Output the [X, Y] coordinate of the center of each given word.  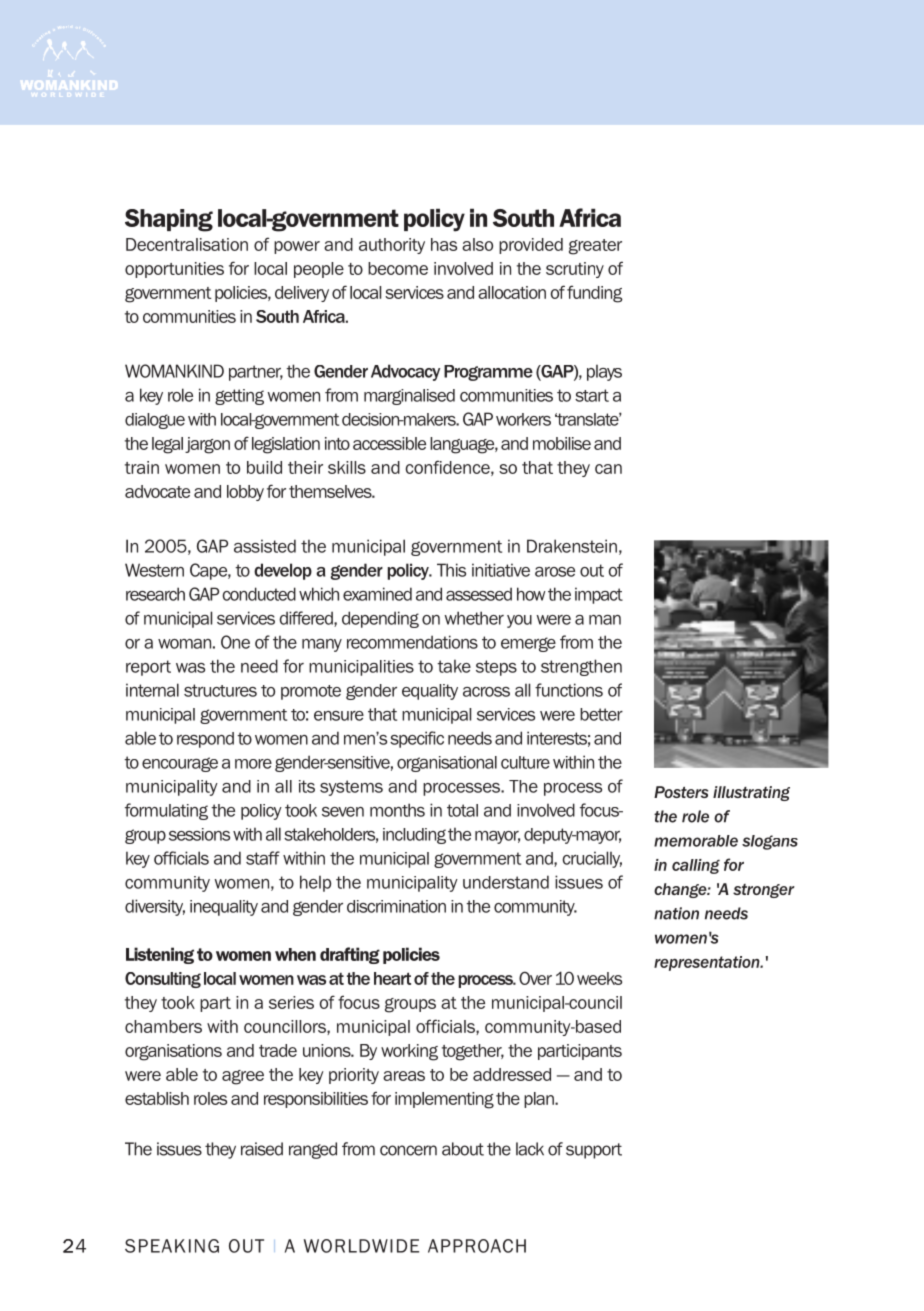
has [444, 244]
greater [595, 247]
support [594, 1151]
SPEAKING [172, 1246]
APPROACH [477, 1246]
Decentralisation [187, 244]
